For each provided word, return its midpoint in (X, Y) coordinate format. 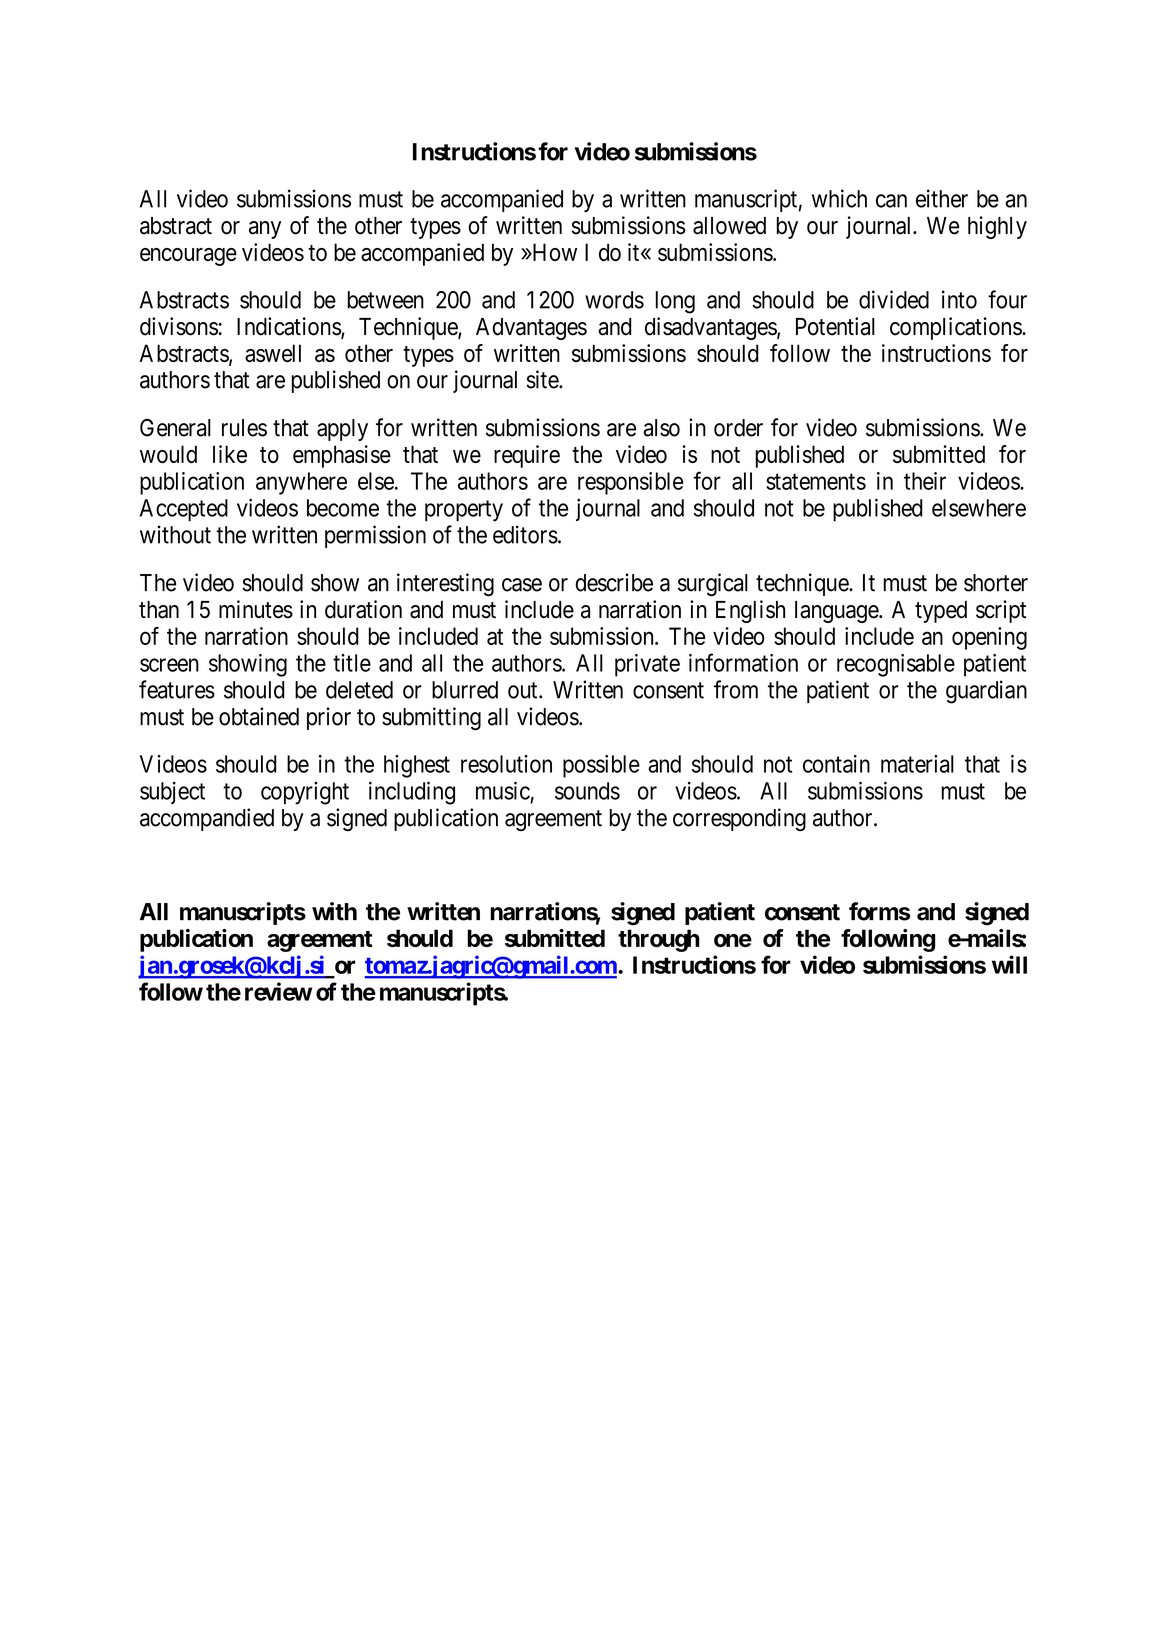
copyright (305, 793)
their (925, 481)
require (527, 456)
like (230, 454)
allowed (729, 226)
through (659, 940)
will (1009, 964)
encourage (188, 257)
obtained (259, 716)
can (891, 201)
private (647, 665)
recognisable (896, 665)
